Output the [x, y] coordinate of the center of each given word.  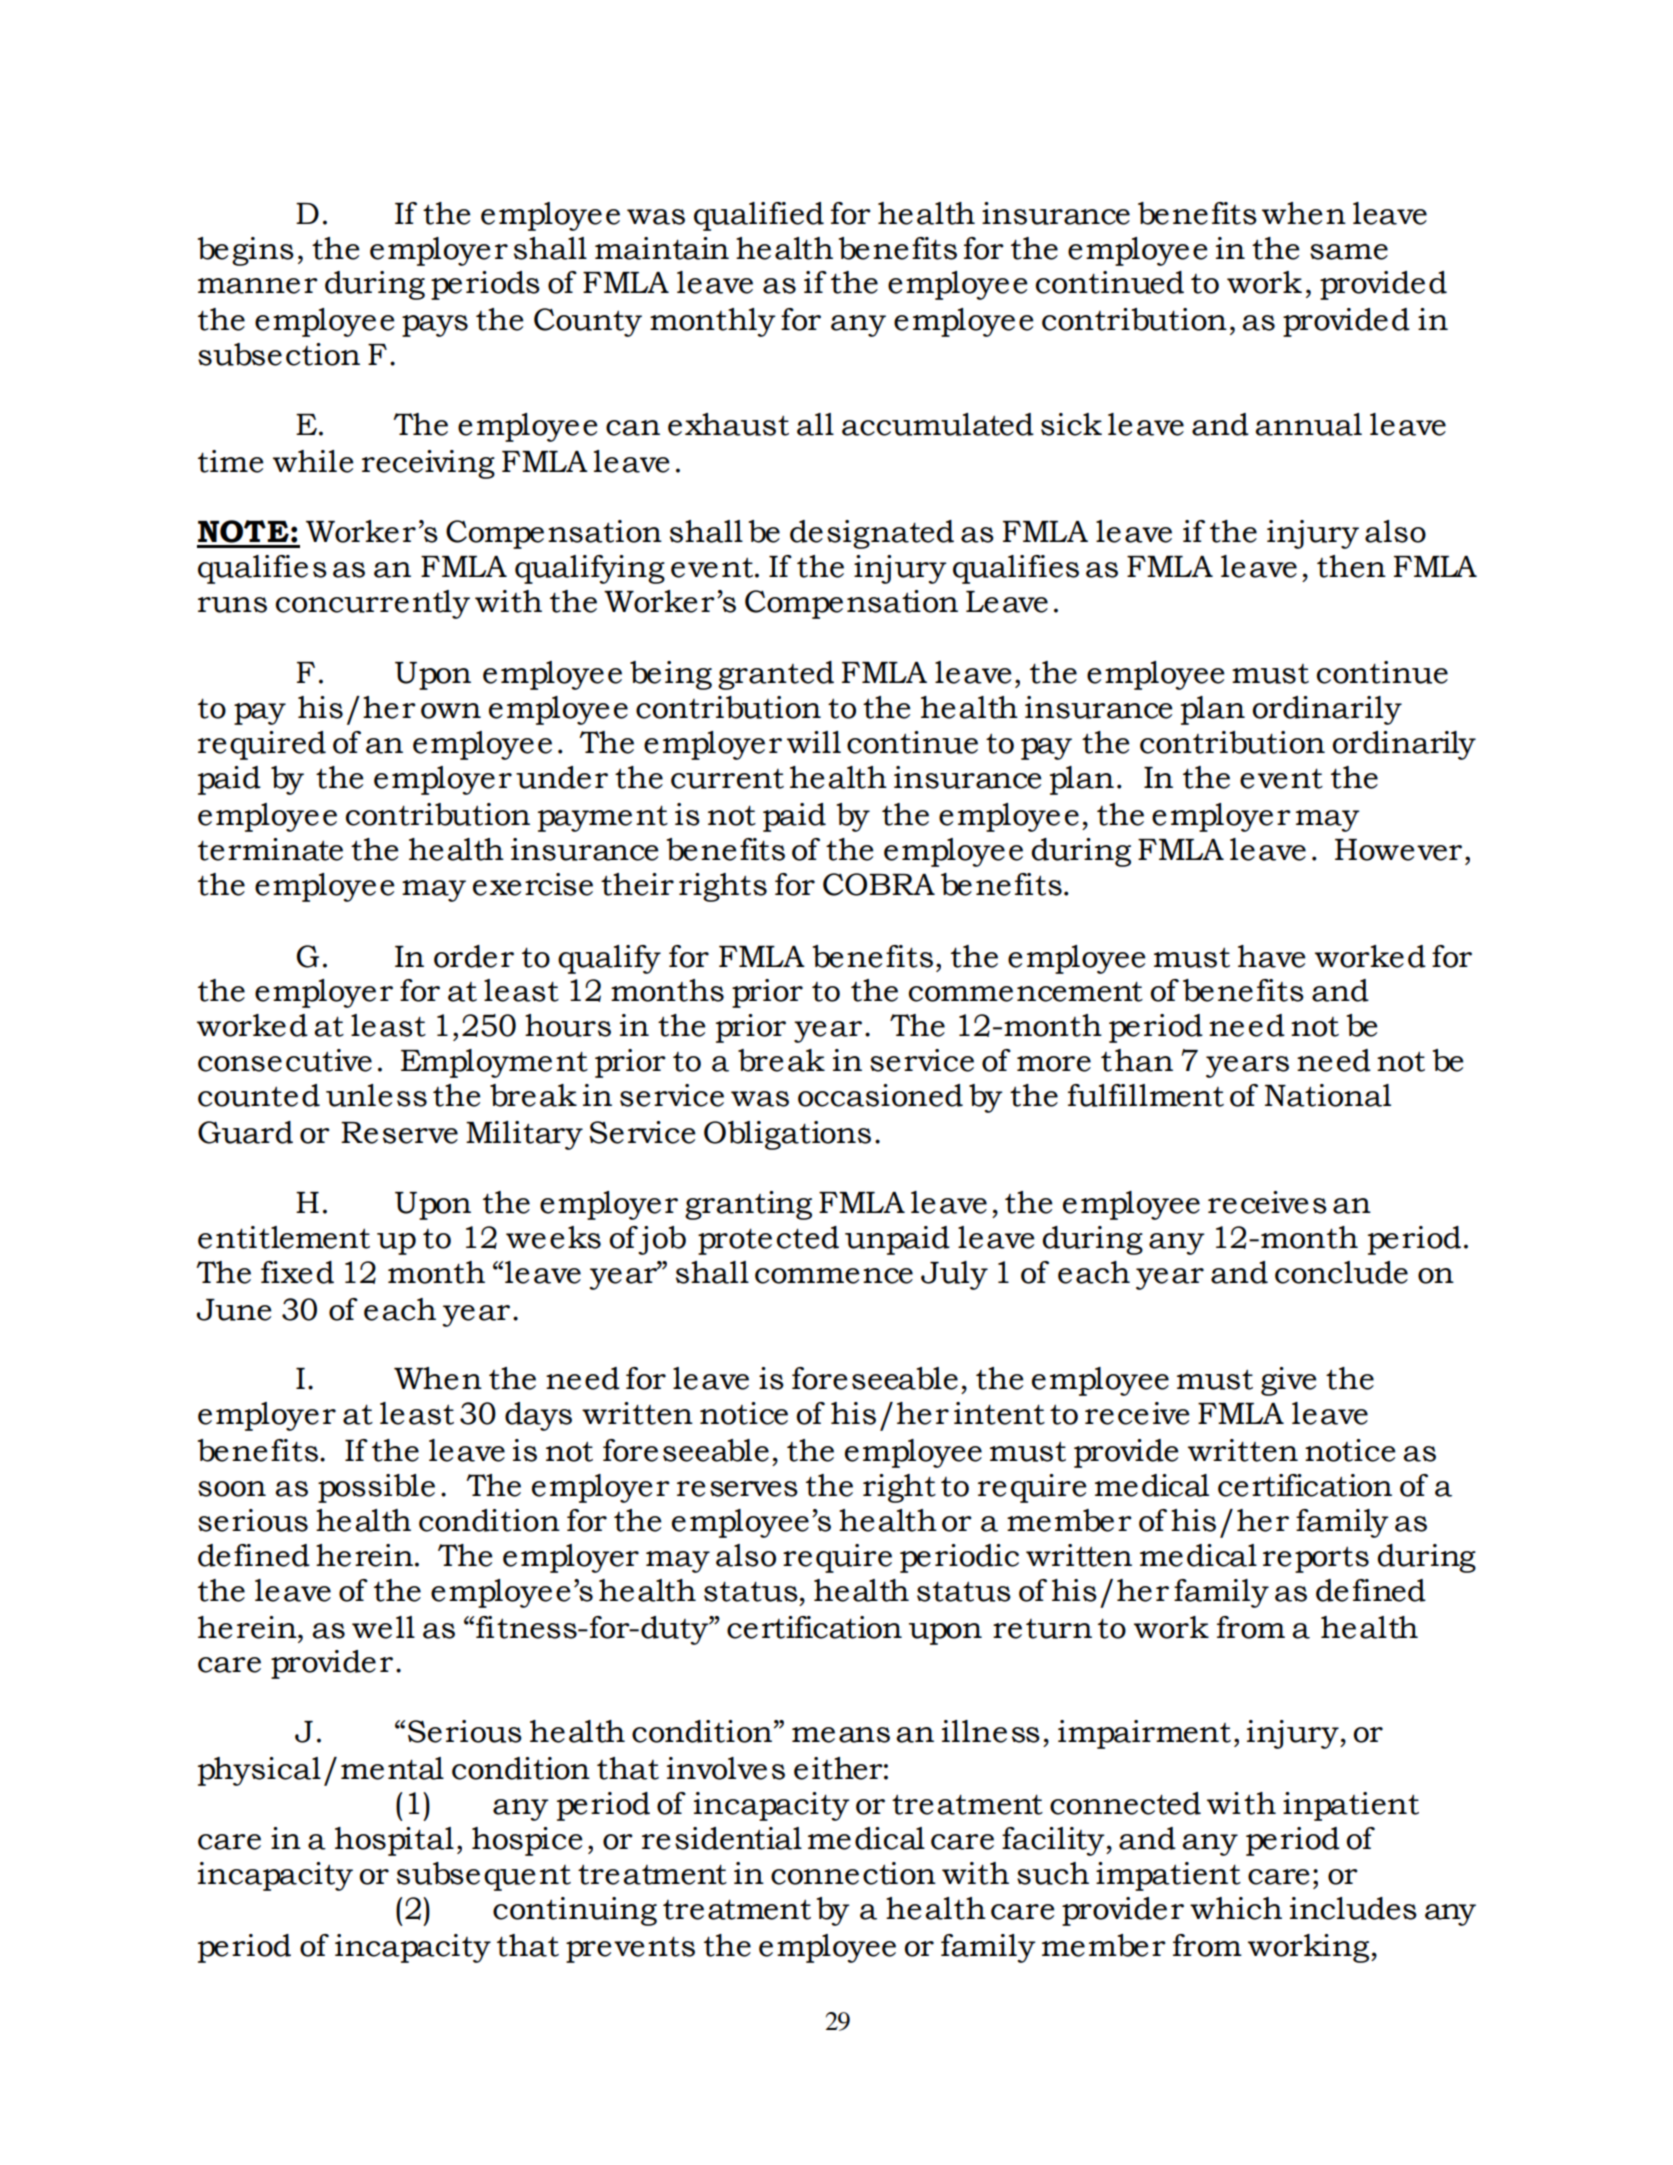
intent [999, 1413]
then [1351, 566]
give [1289, 1381]
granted [776, 675]
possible [376, 1488]
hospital [394, 1841]
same [1349, 252]
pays [435, 326]
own [451, 711]
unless [376, 1095]
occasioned [880, 1095]
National [1328, 1095]
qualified [759, 216]
